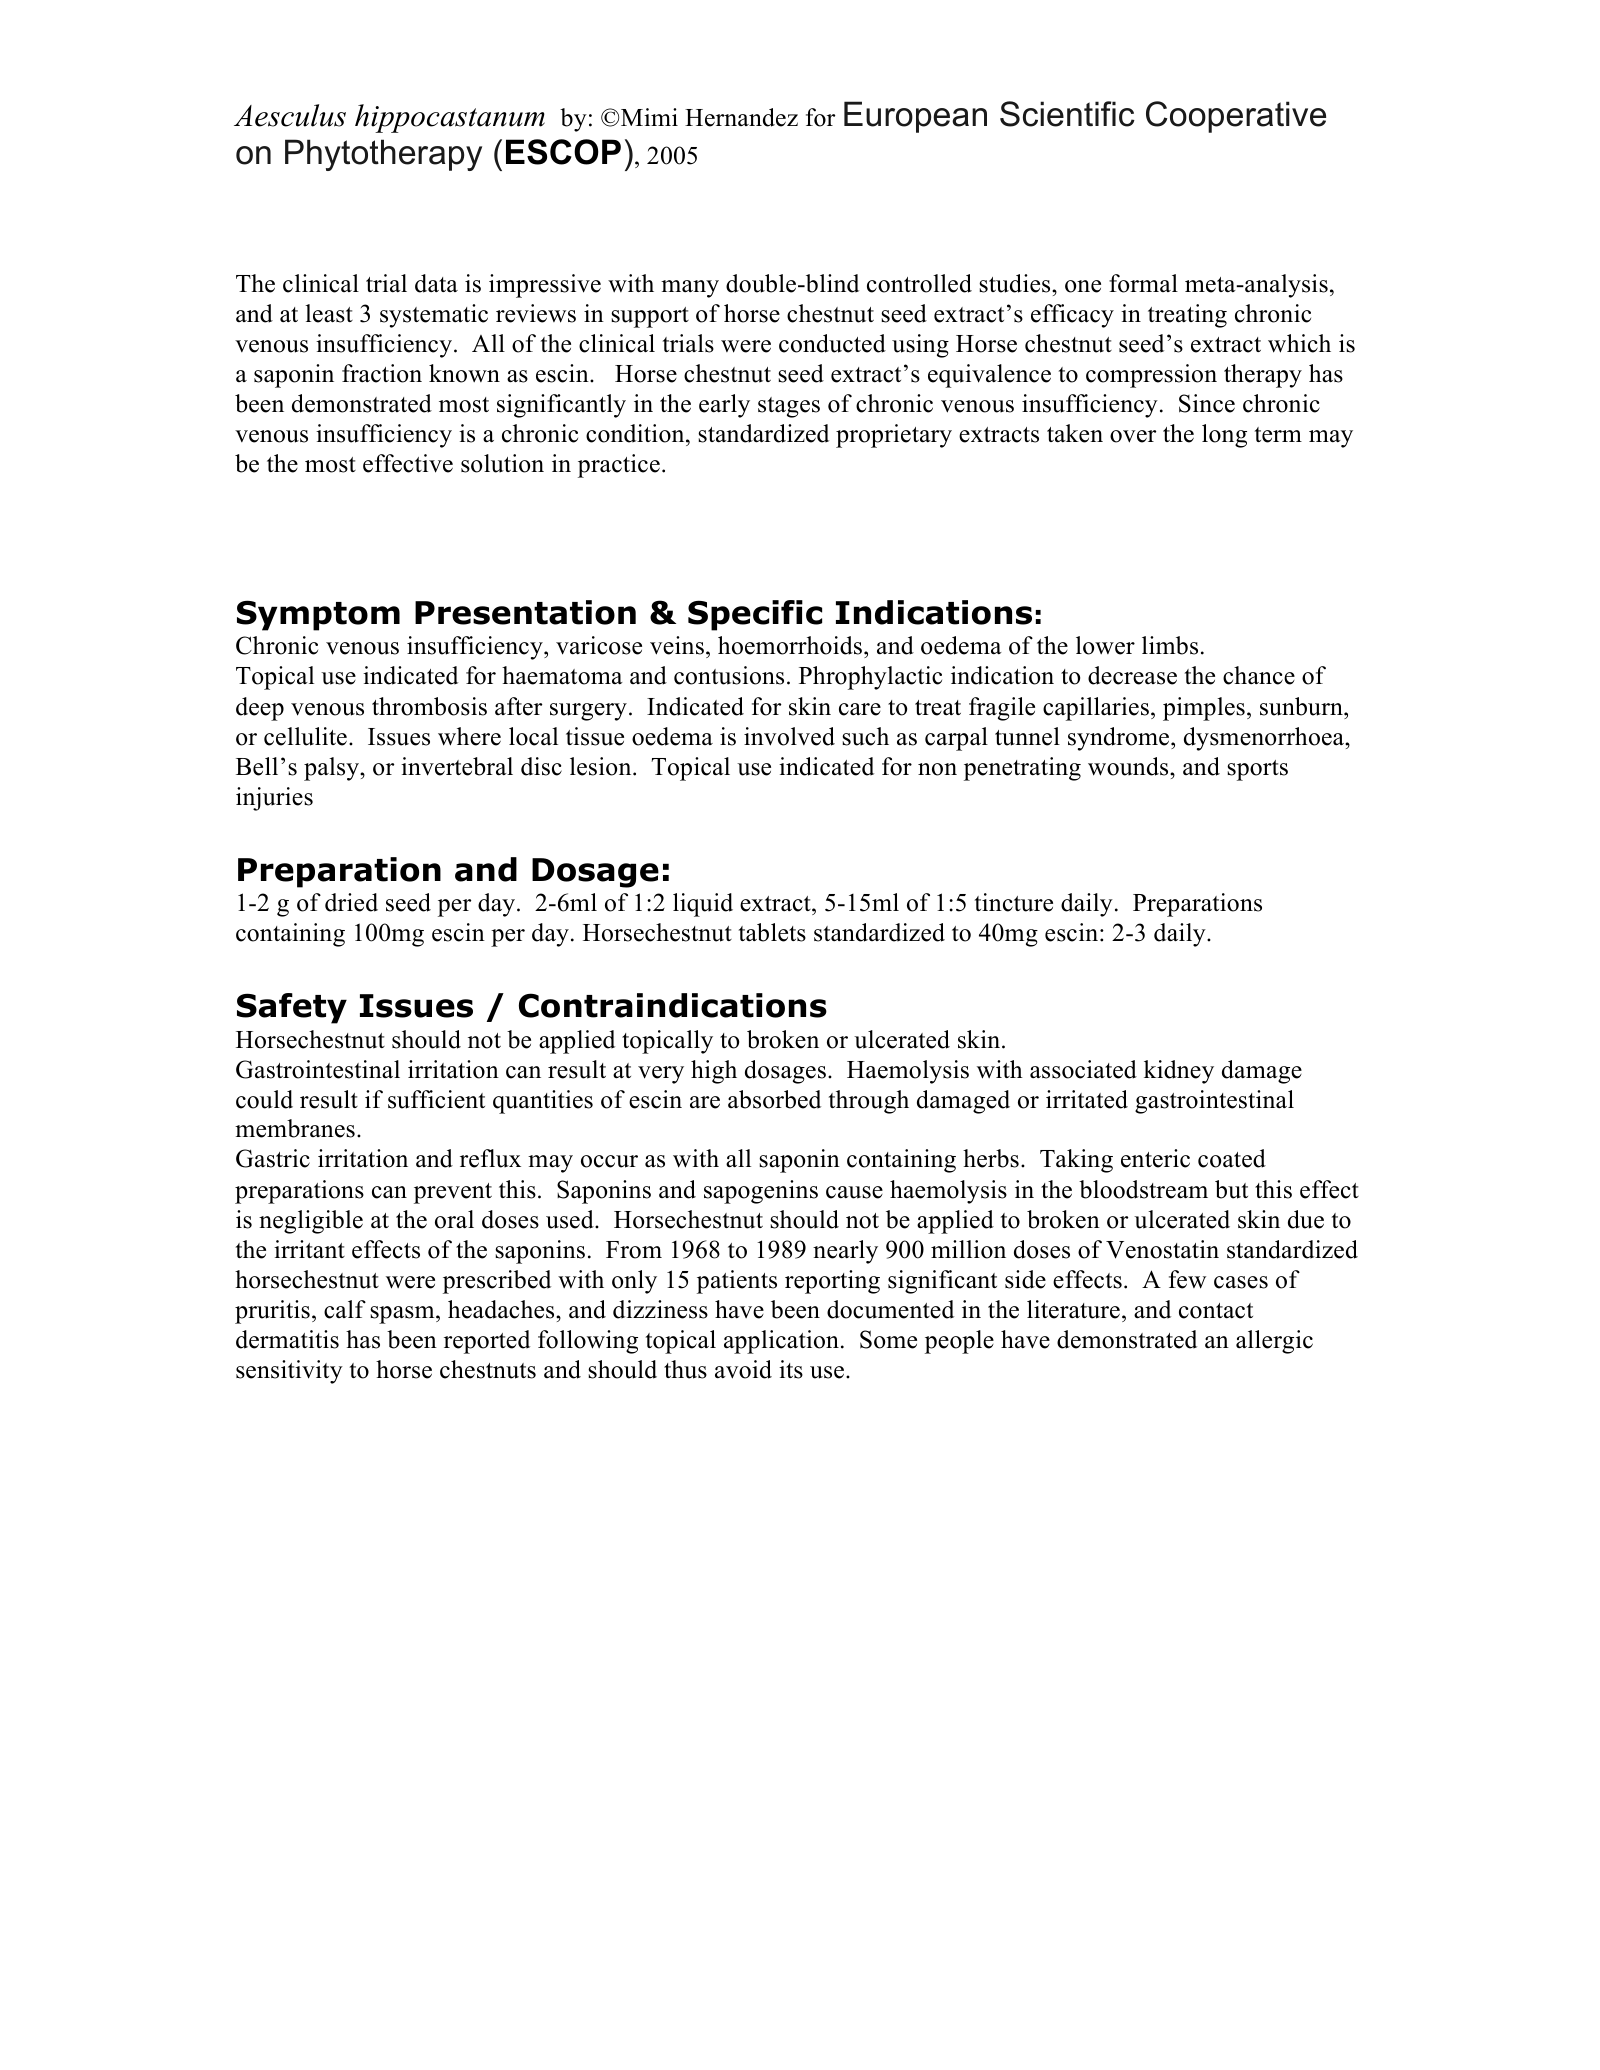 The image size is (1600, 2070). Describe the element at coordinates (741, 117) in the document. I see `Hernandez` at that location.
